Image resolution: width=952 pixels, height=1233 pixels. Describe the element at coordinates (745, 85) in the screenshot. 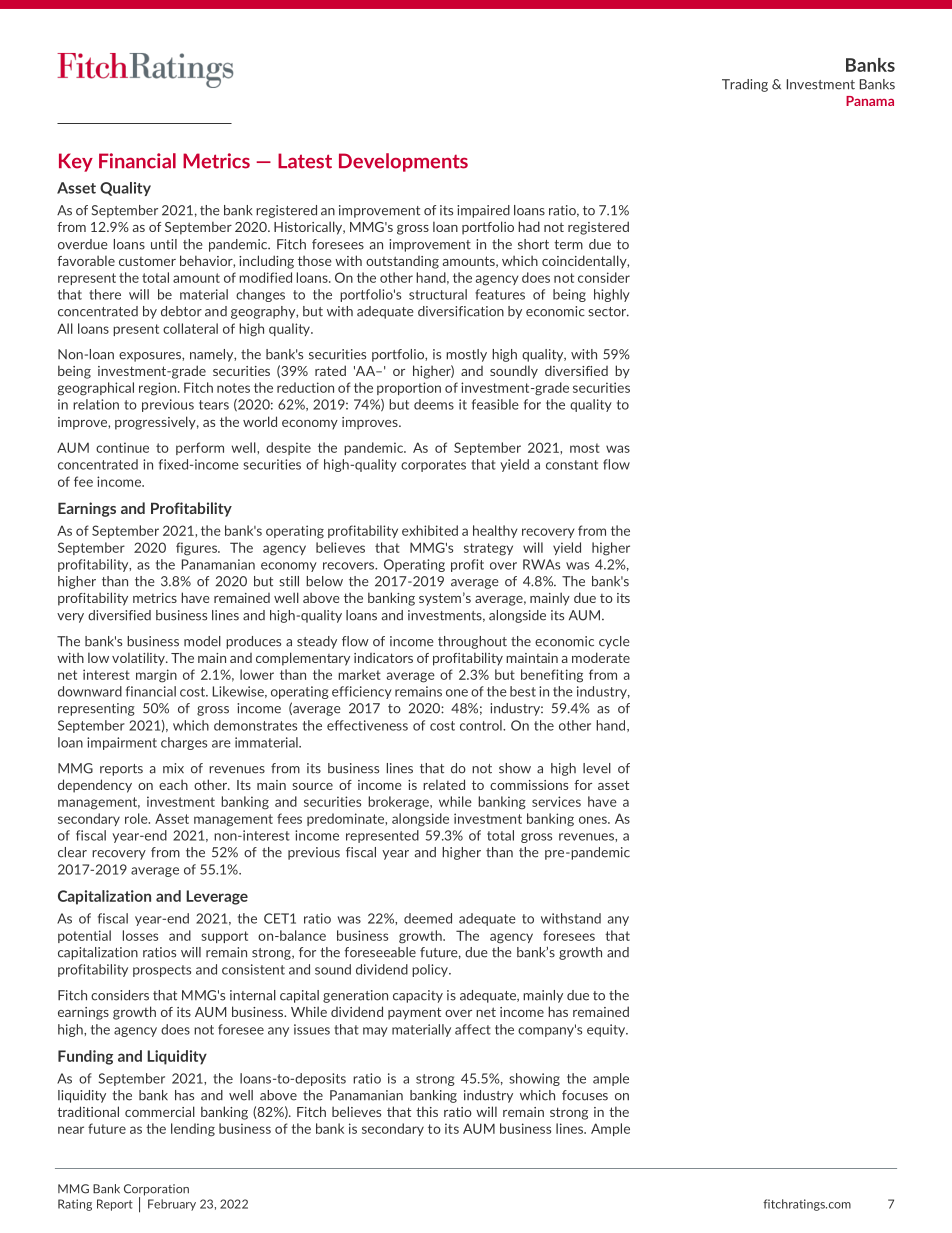

I see `Trading` at that location.
